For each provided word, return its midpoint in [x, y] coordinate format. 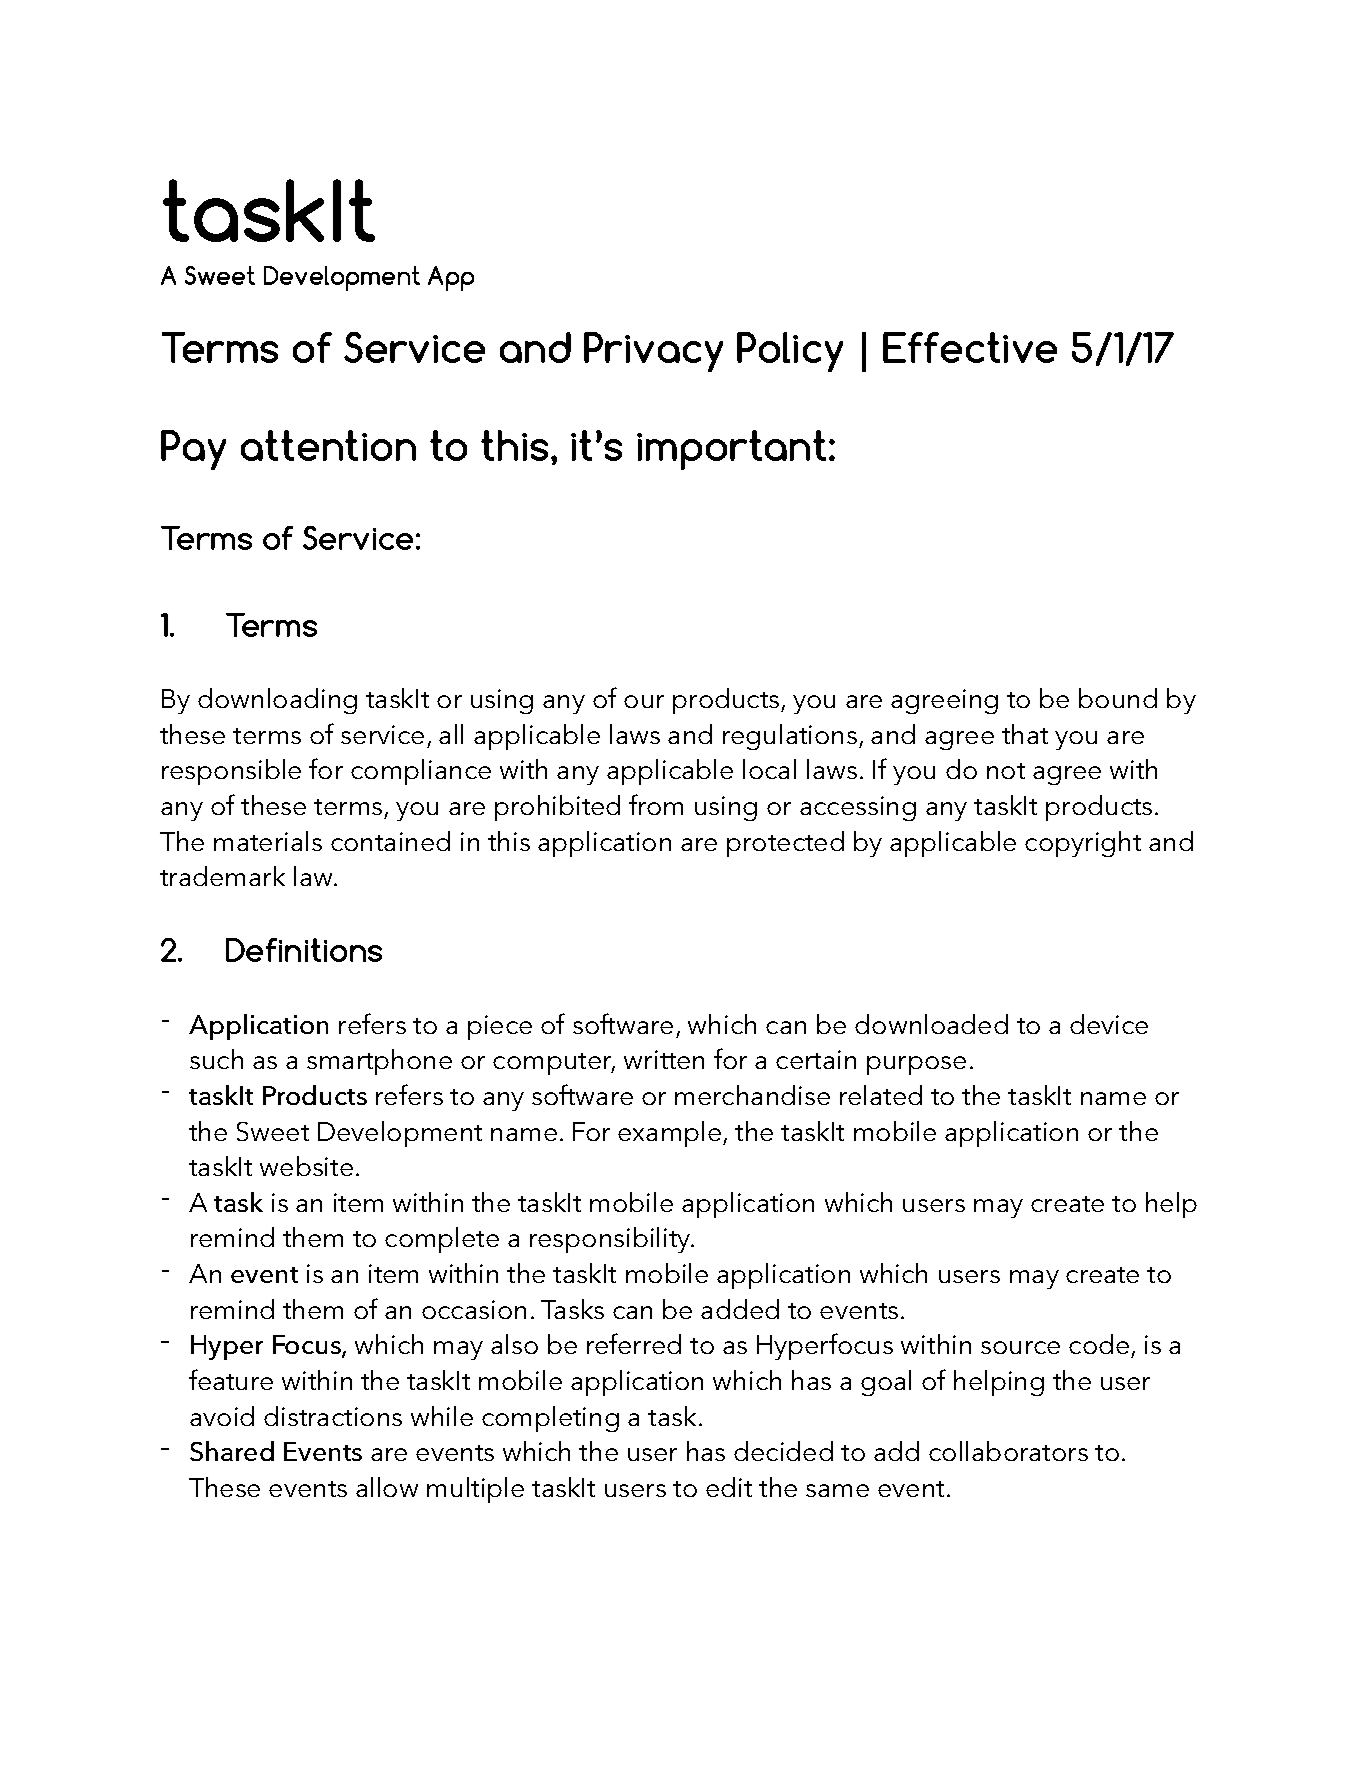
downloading [277, 701]
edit [729, 1487]
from [656, 804]
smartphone [379, 1062]
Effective [970, 347]
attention [328, 445]
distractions [333, 1416]
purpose [916, 1065]
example [671, 1134]
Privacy [653, 352]
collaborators [1008, 1451]
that [1025, 734]
